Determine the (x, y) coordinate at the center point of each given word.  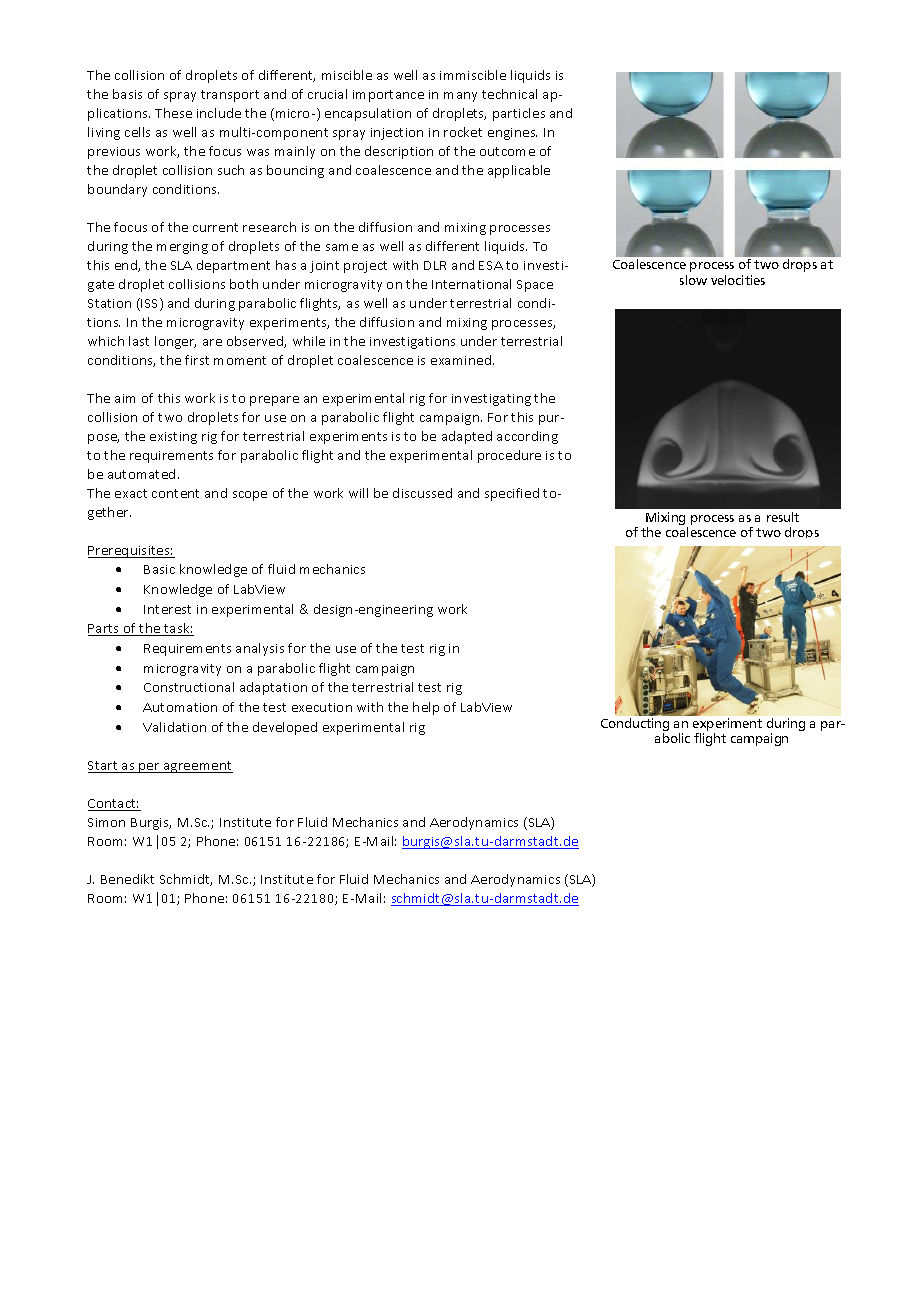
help (426, 708)
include (219, 113)
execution (322, 707)
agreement (197, 767)
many (460, 97)
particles (519, 114)
